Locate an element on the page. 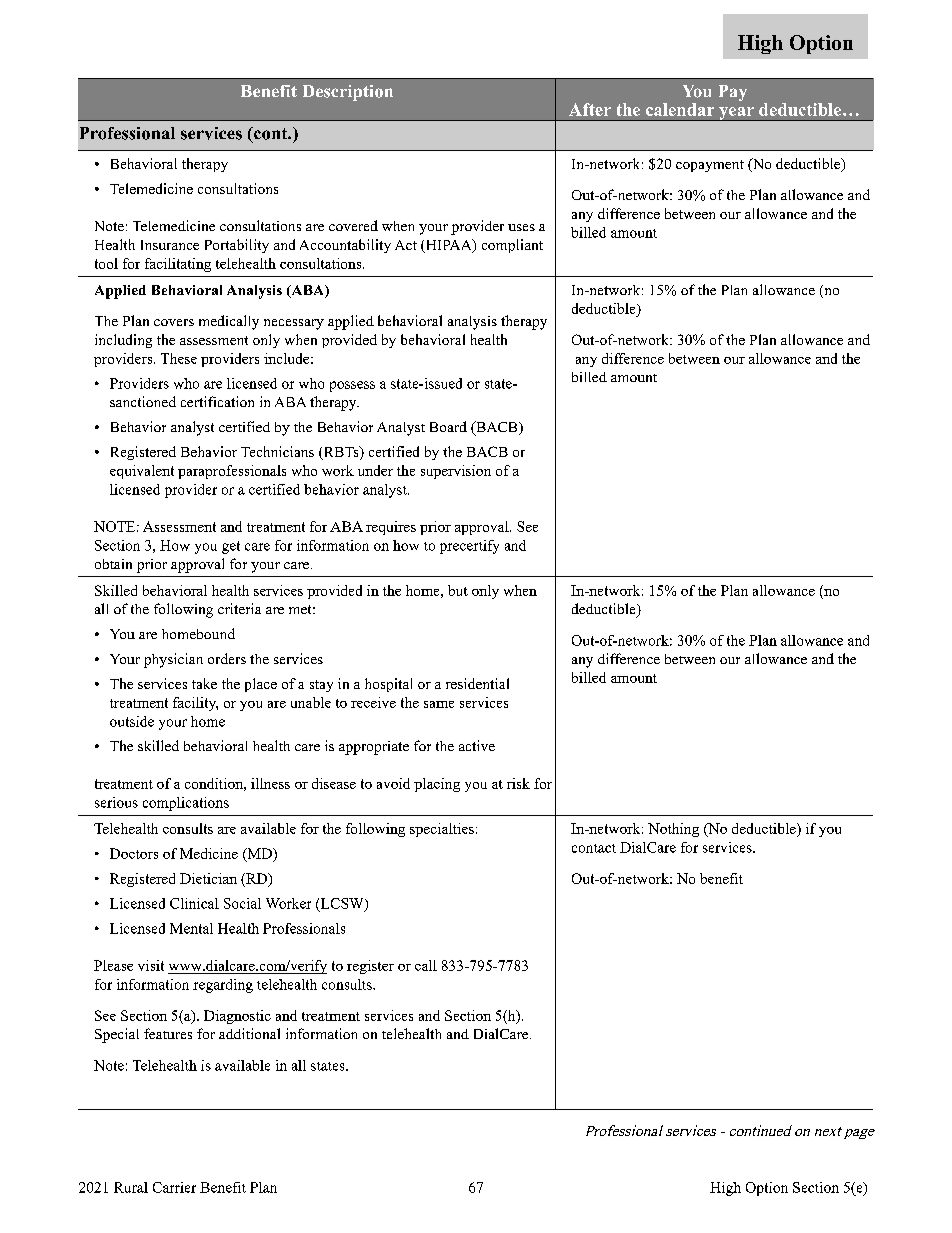  additional is located at coordinates (249, 1033).
